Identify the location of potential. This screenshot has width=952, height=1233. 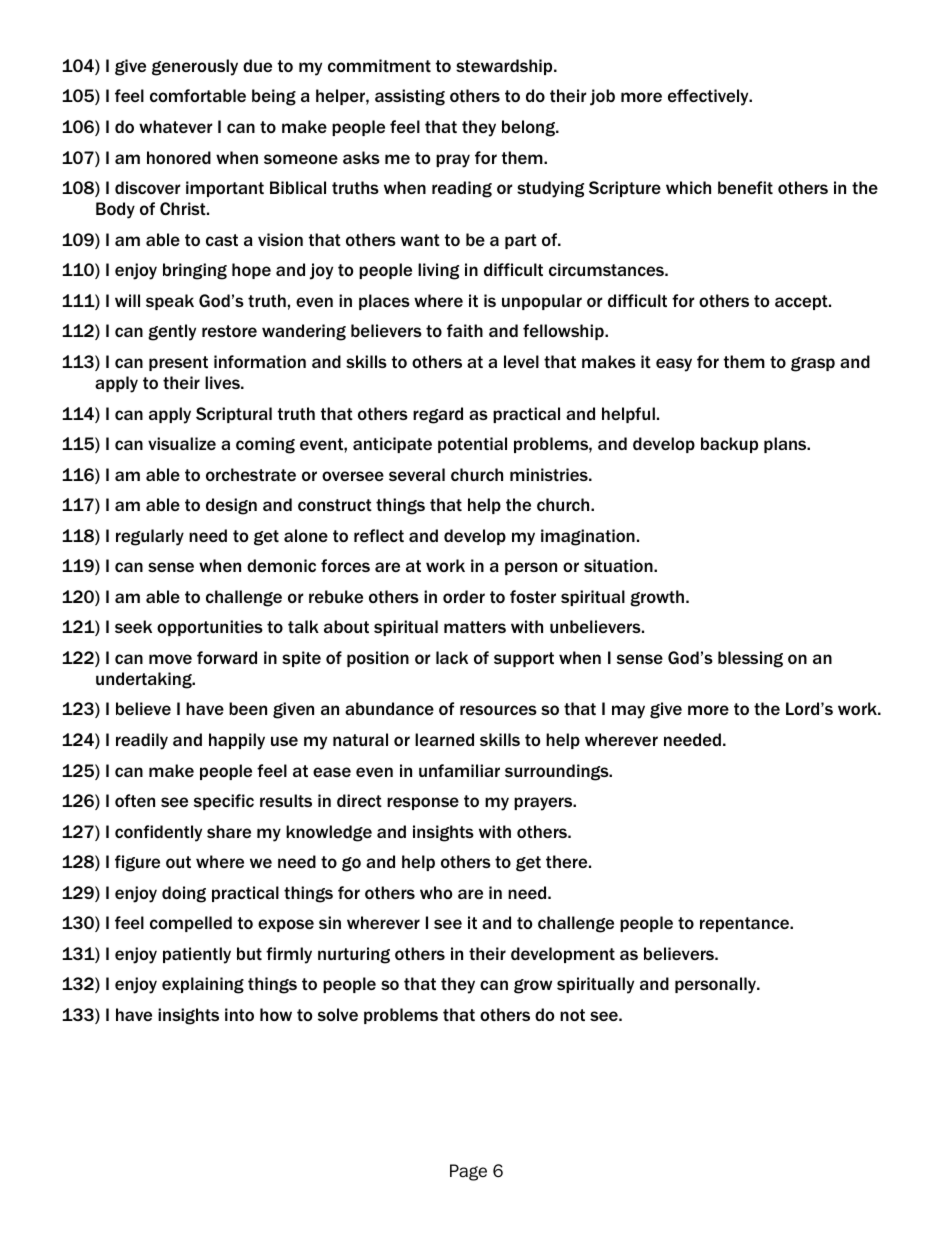
(472, 445).
